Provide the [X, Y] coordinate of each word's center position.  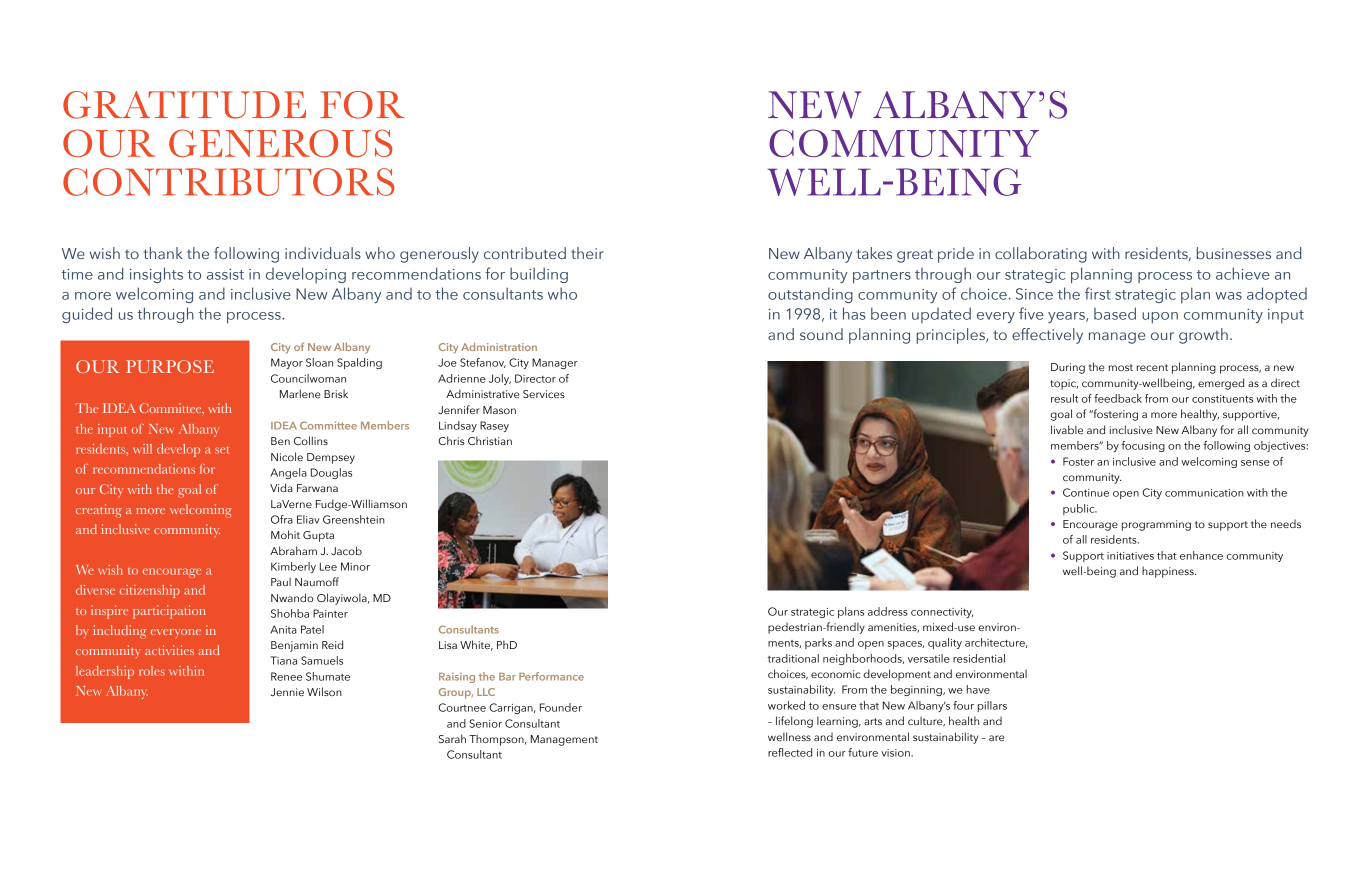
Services [544, 394]
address [888, 611]
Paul [281, 581]
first [1098, 293]
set [222, 450]
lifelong [794, 722]
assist [225, 274]
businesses [1234, 253]
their [587, 253]
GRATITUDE [184, 105]
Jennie [287, 692]
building [539, 275]
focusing [1143, 446]
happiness [1169, 572]
